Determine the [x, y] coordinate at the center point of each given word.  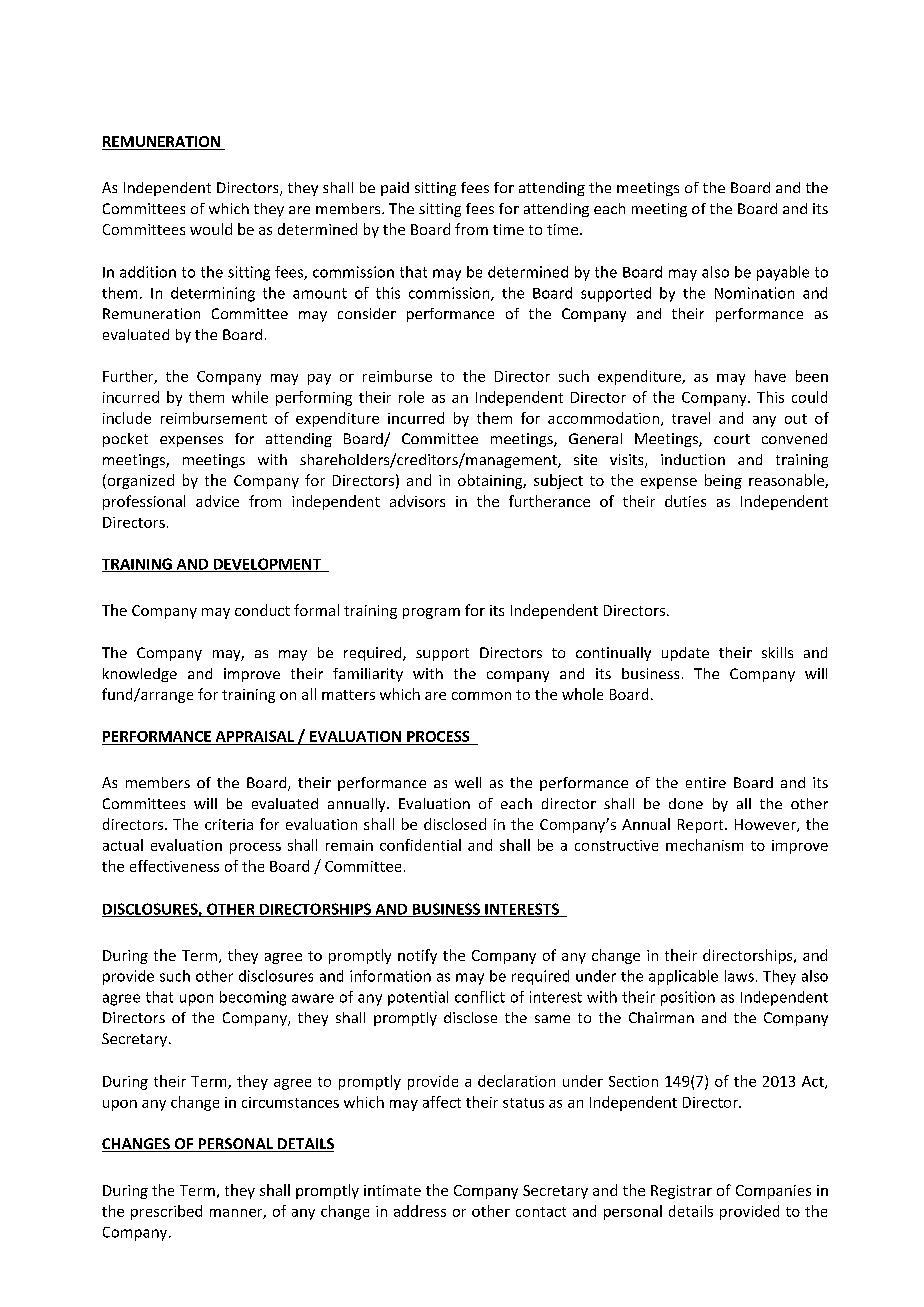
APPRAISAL [255, 736]
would [211, 229]
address [420, 1211]
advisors [417, 501]
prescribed [166, 1212]
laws [739, 976]
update [685, 654]
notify [417, 956]
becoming [253, 998]
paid [395, 189]
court [732, 439]
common [481, 696]
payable [783, 273]
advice [217, 501]
